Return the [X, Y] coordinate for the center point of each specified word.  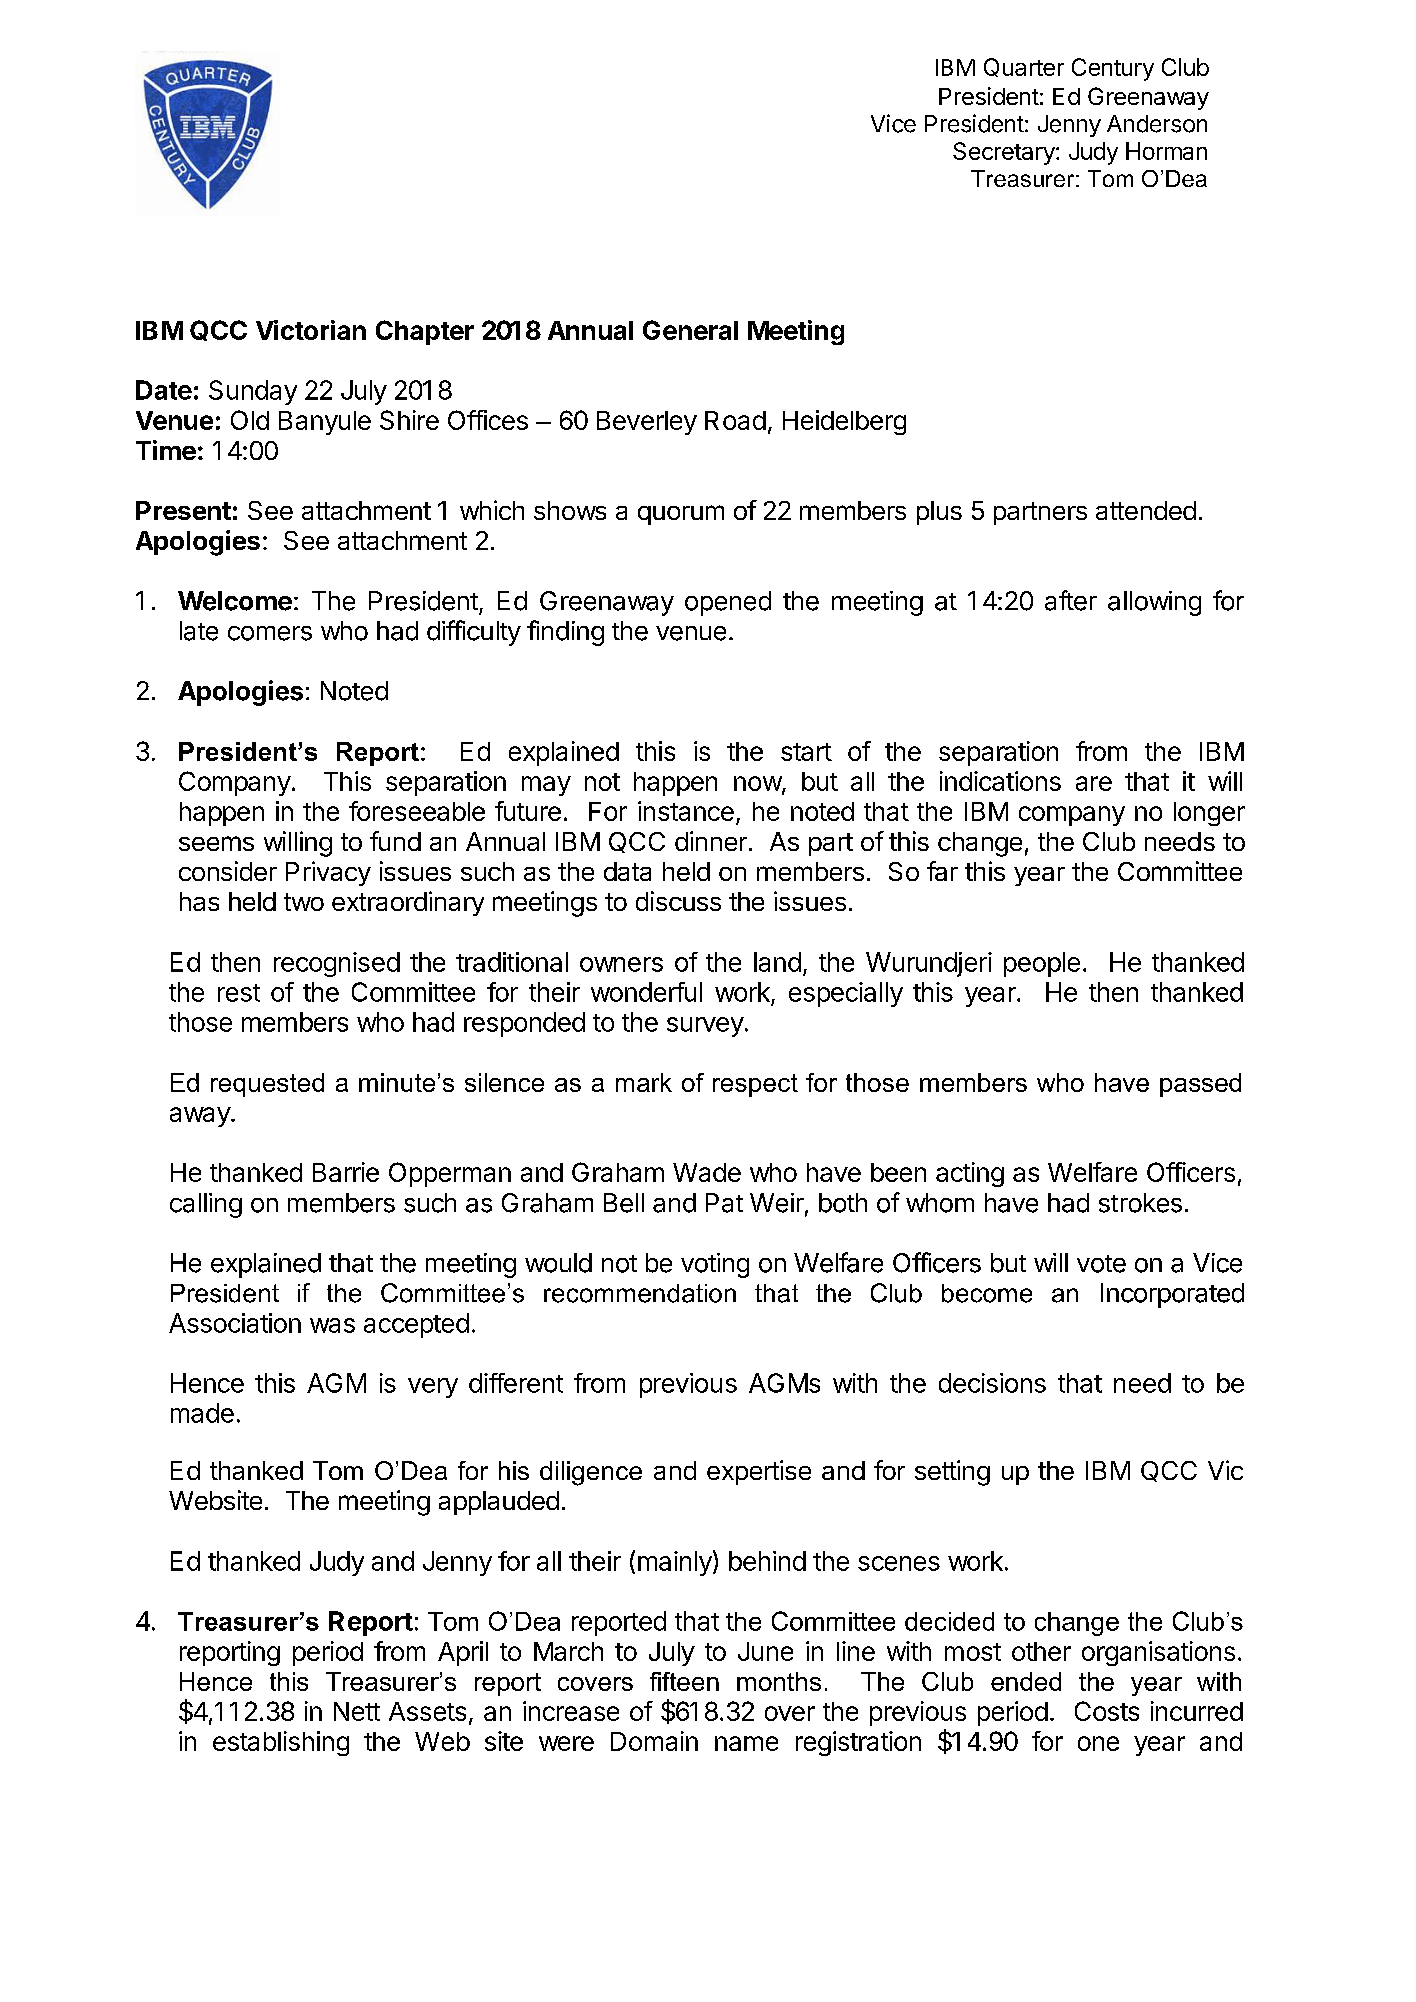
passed [1200, 1085]
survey [705, 1027]
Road [735, 420]
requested [267, 1085]
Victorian [311, 330]
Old [250, 420]
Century [1113, 69]
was [332, 1325]
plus [939, 513]
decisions [992, 1383]
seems [216, 843]
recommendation [640, 1293]
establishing [281, 1743]
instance [686, 811]
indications [1000, 781]
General [690, 330]
